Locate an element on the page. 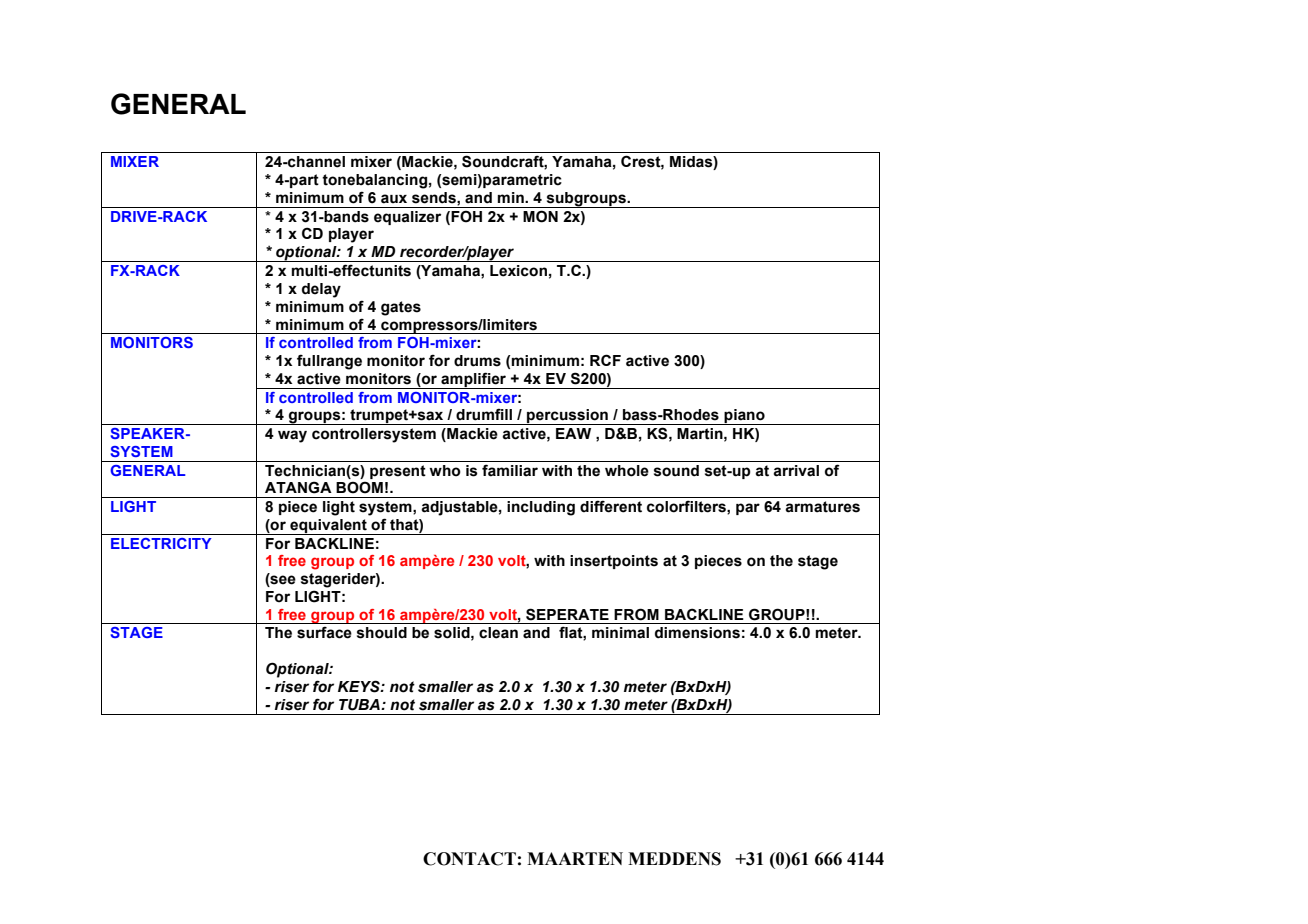  aux is located at coordinates (394, 199).
